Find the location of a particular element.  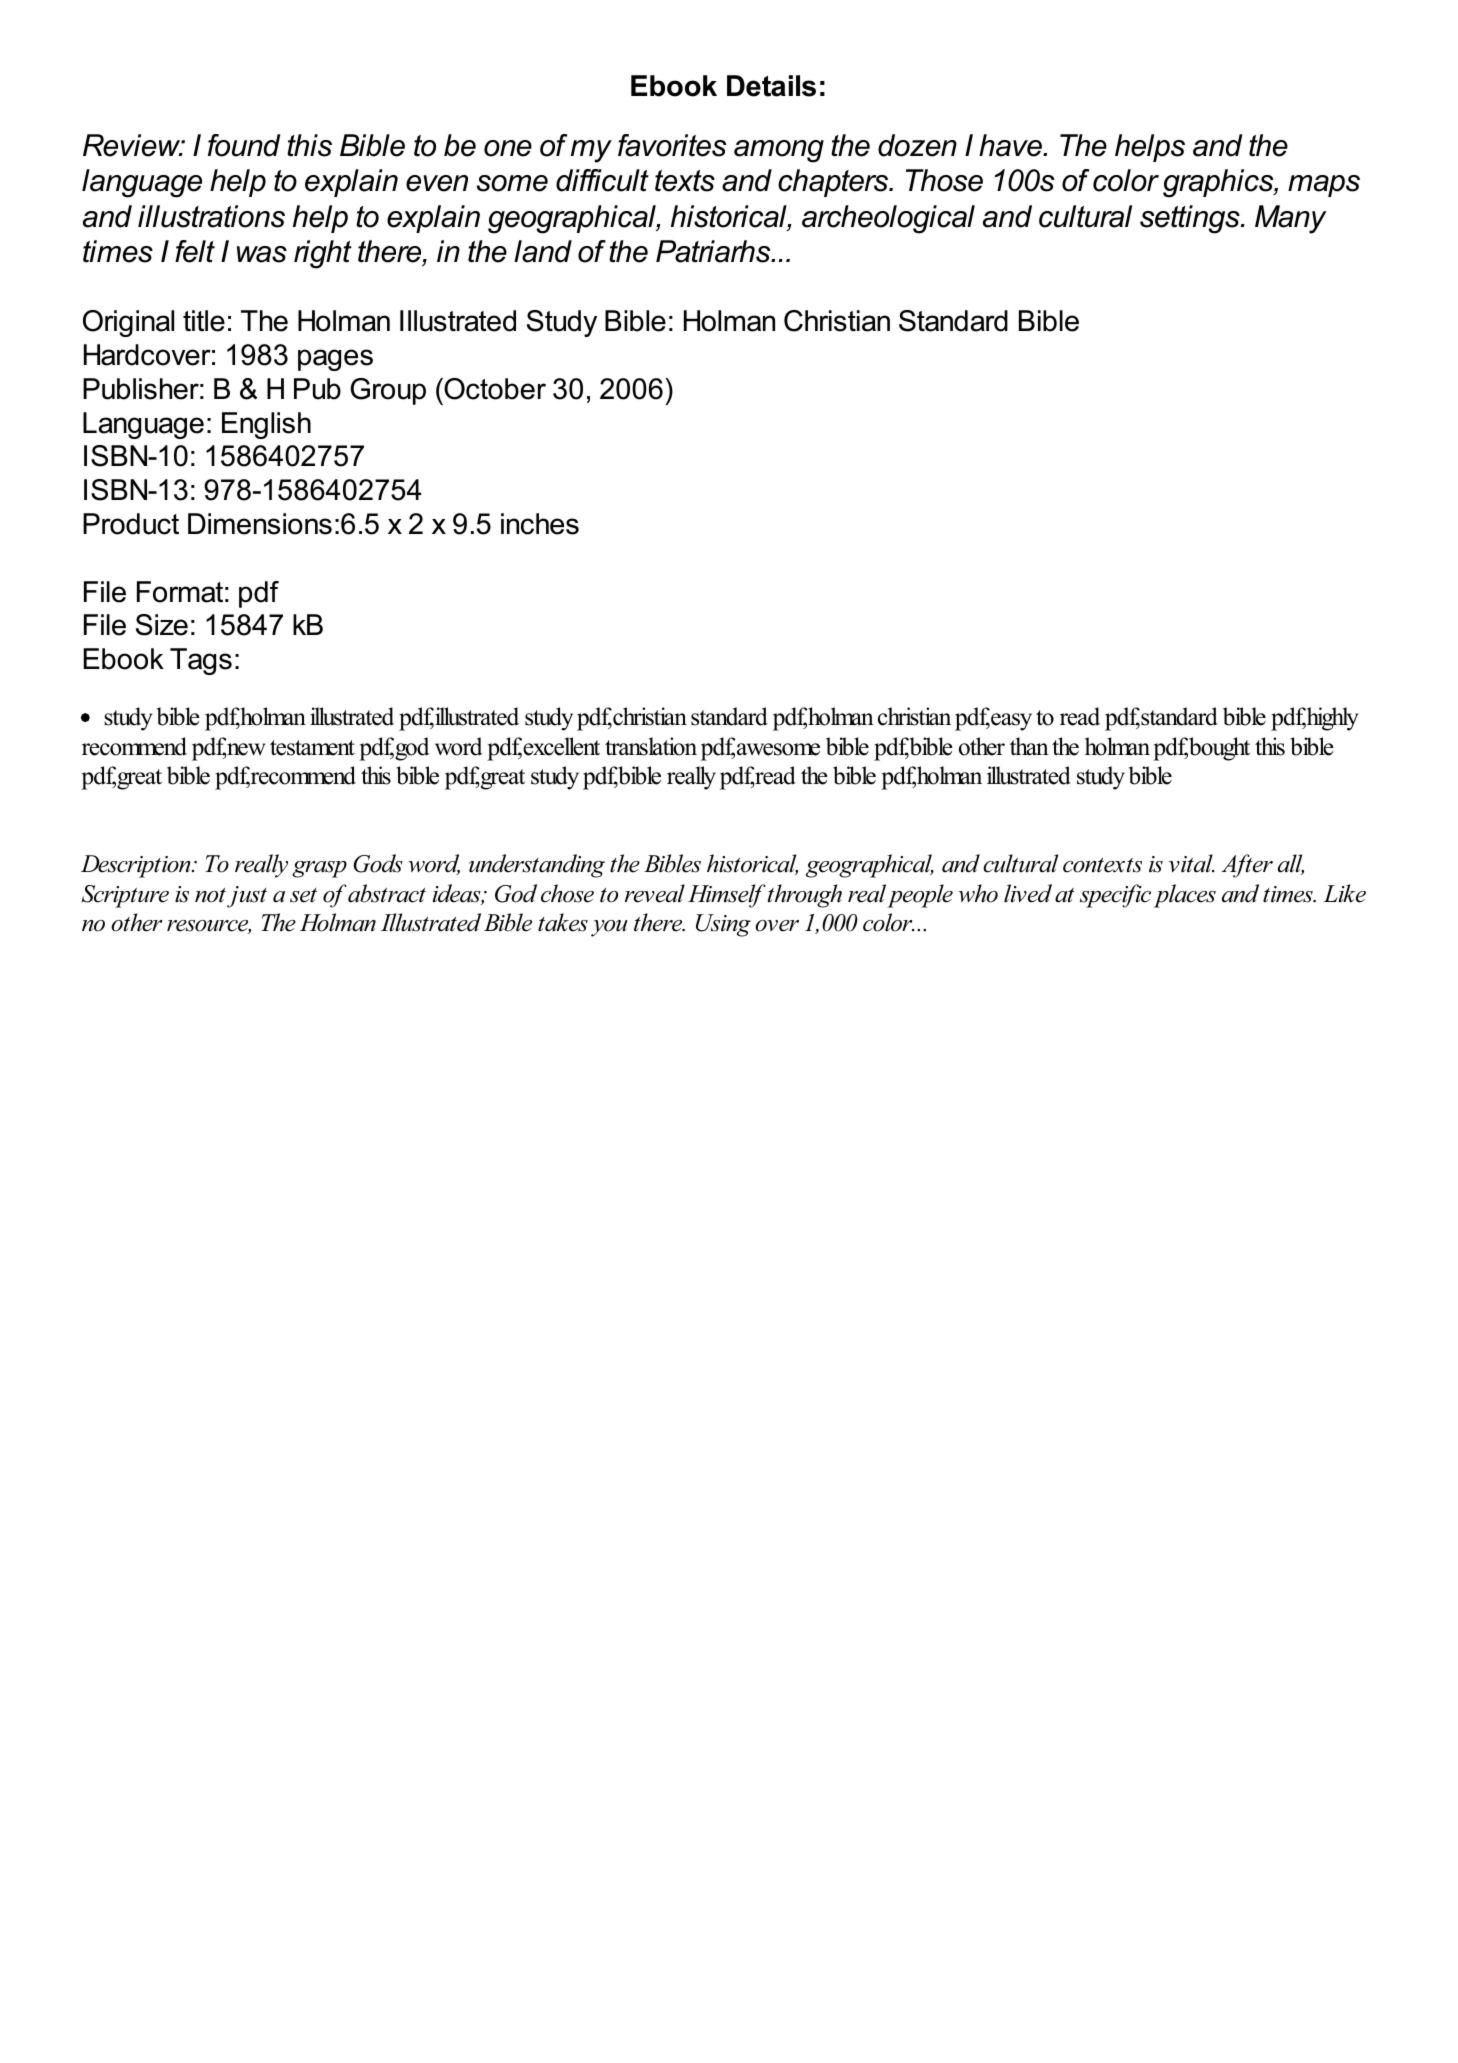

than is located at coordinates (1029, 746).
